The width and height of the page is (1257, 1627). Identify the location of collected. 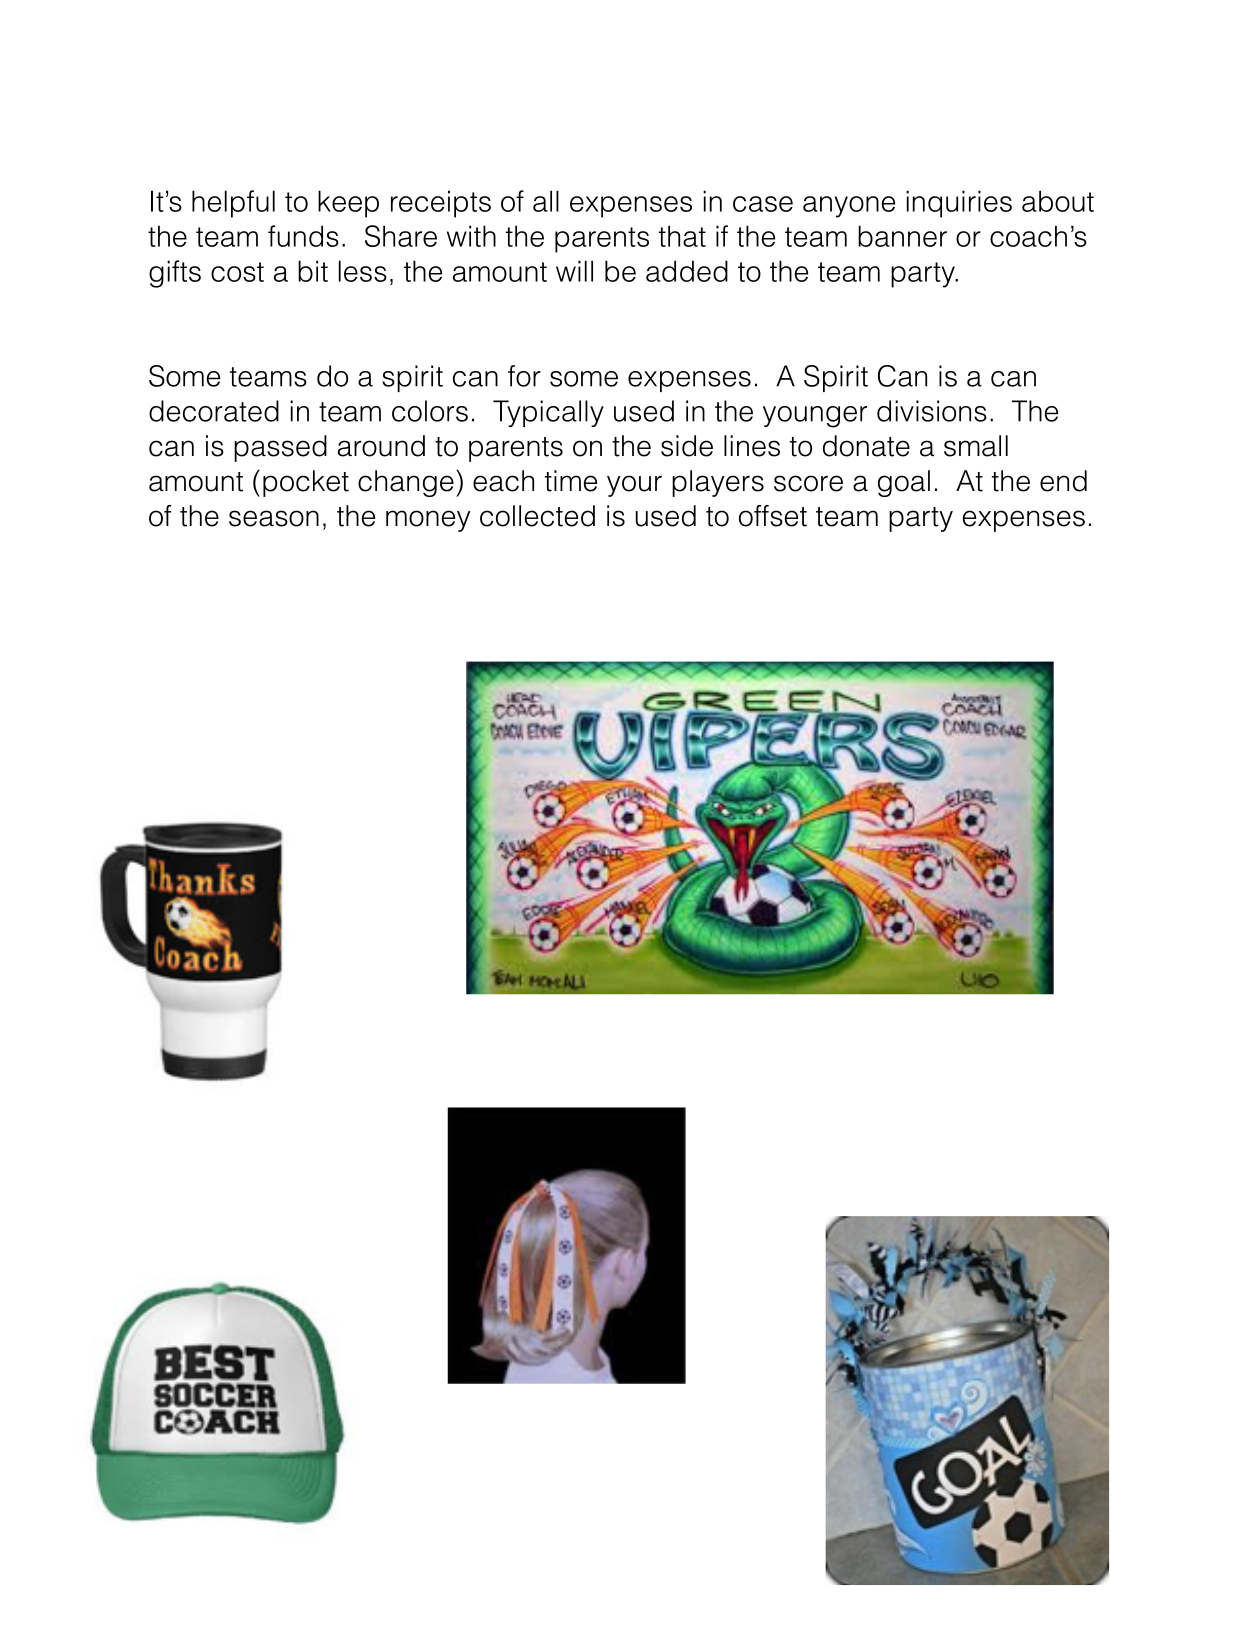
(537, 516).
